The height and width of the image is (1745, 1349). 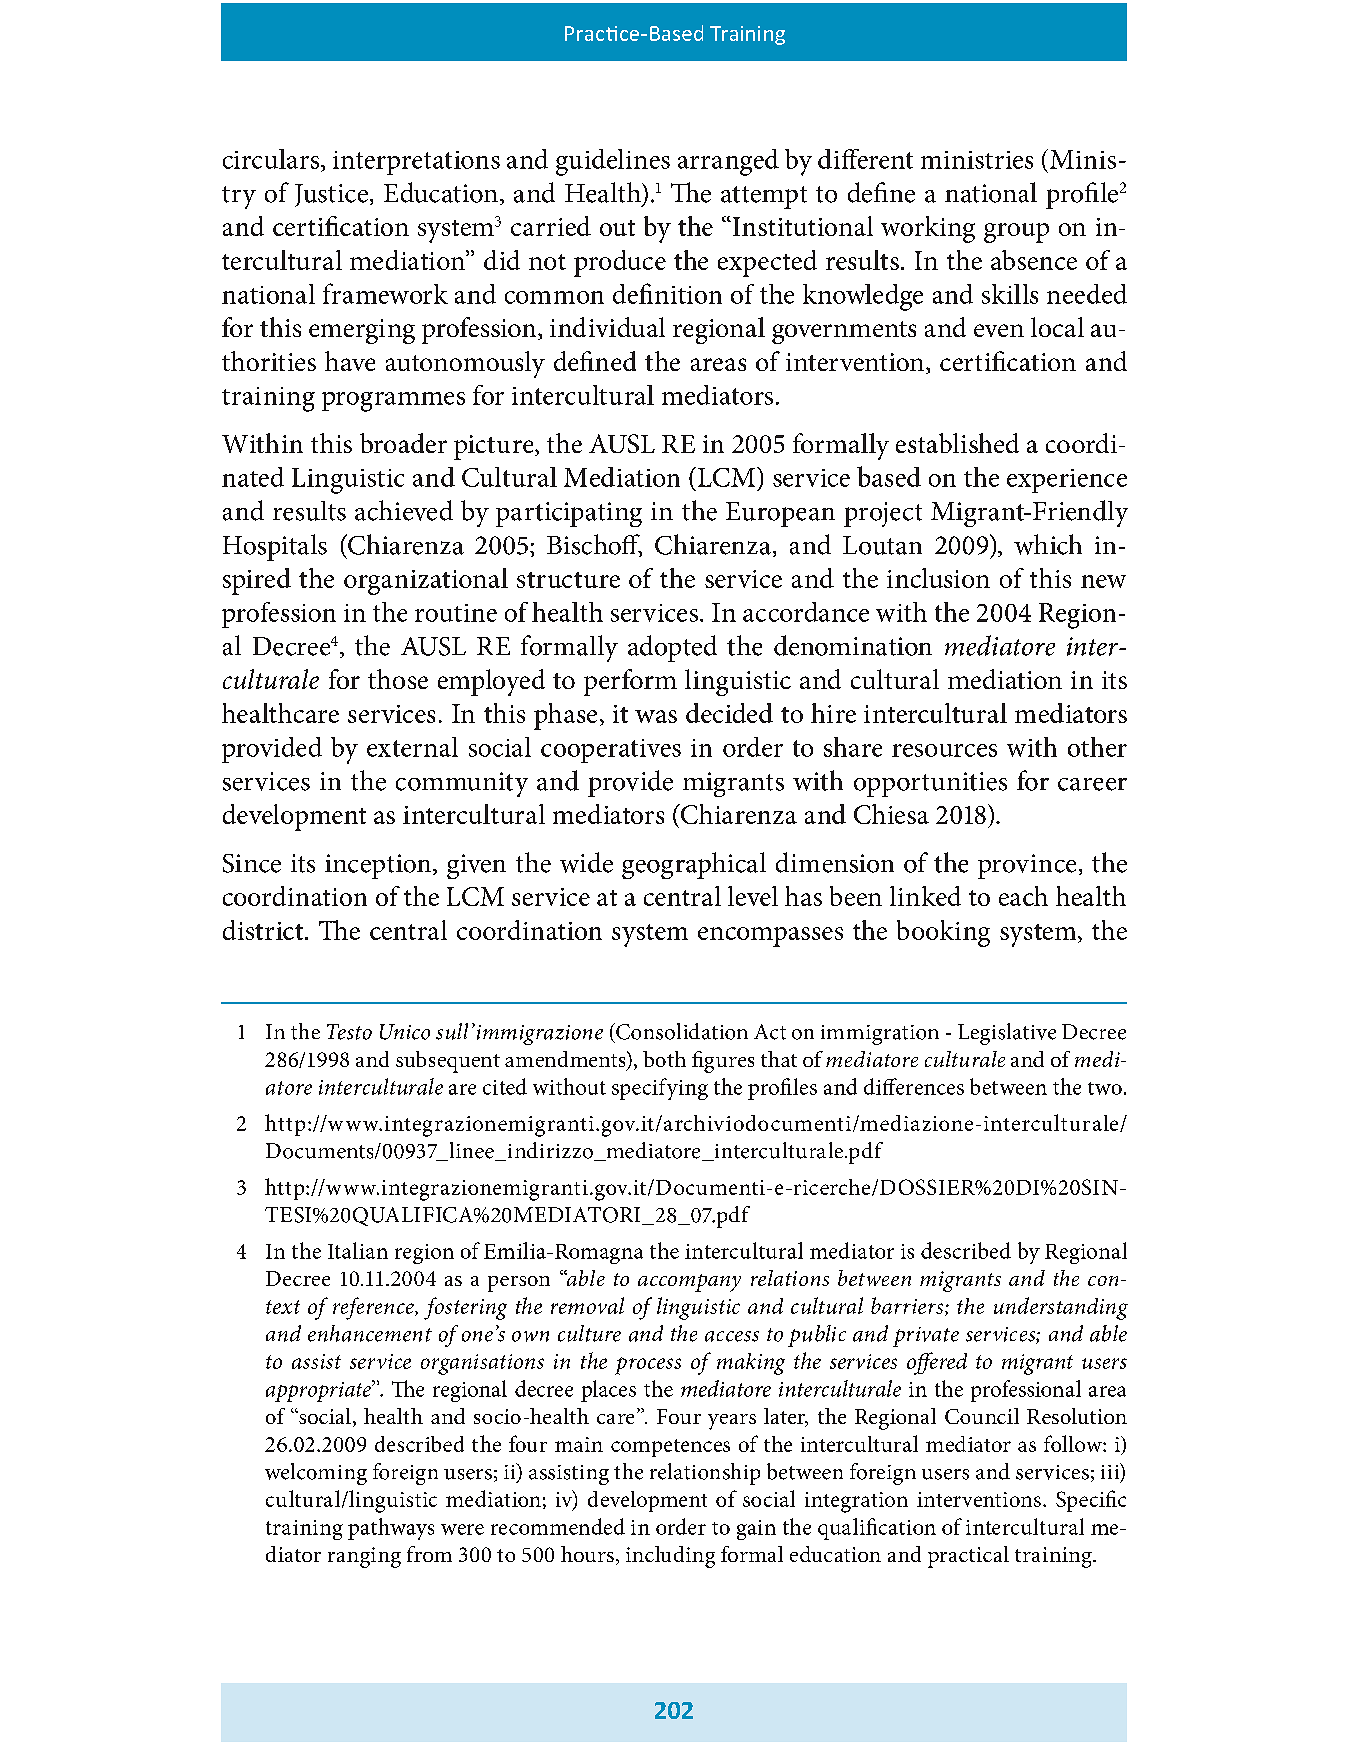 What do you see at coordinates (1016, 233) in the image?
I see `group` at bounding box center [1016, 233].
